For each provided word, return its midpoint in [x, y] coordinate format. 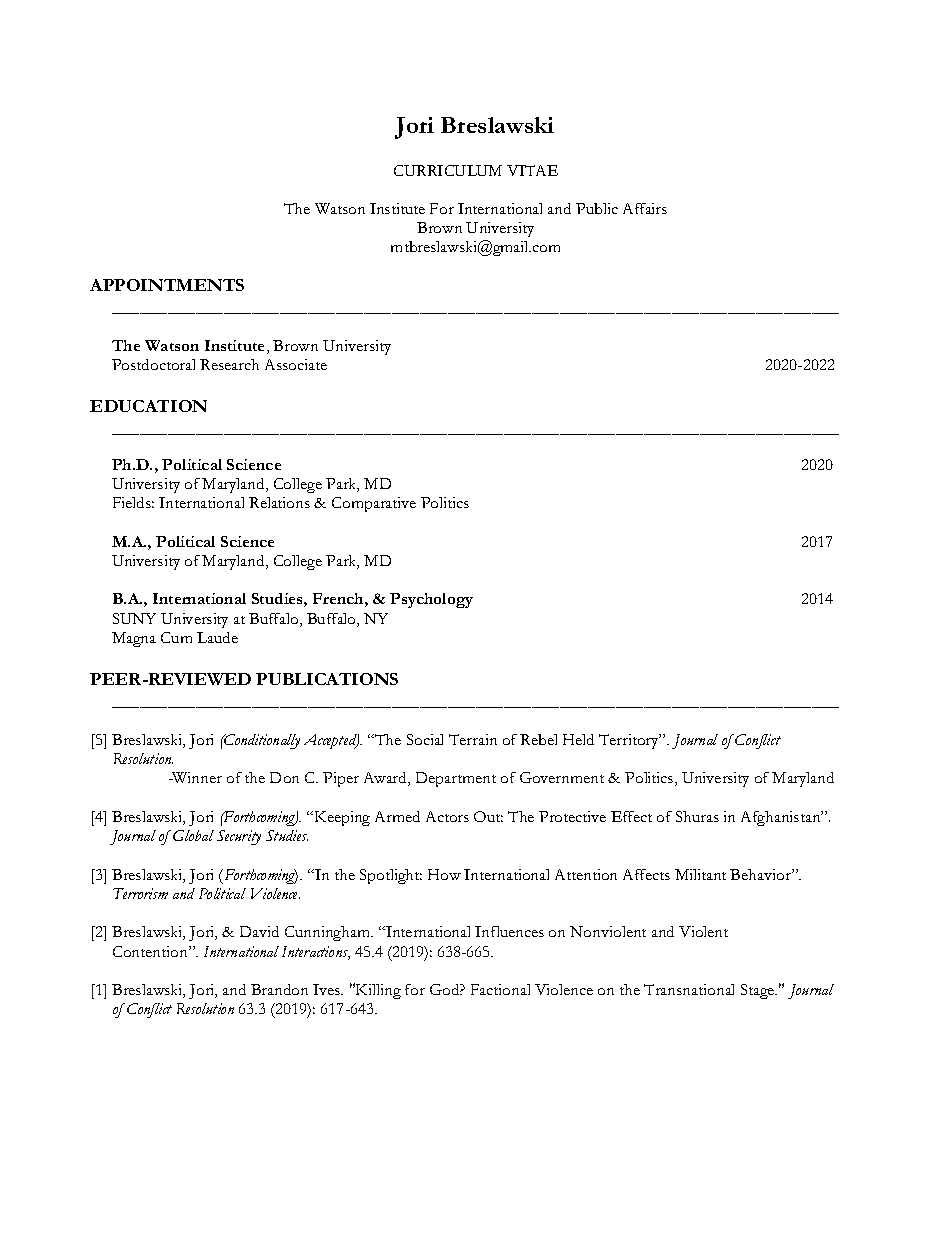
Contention [151, 951]
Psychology [431, 600]
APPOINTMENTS [167, 285]
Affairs [645, 208]
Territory [630, 741]
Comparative [374, 504]
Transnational [689, 989]
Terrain [473, 739]
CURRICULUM [448, 170]
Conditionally [261, 741]
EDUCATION [148, 406]
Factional [500, 989]
